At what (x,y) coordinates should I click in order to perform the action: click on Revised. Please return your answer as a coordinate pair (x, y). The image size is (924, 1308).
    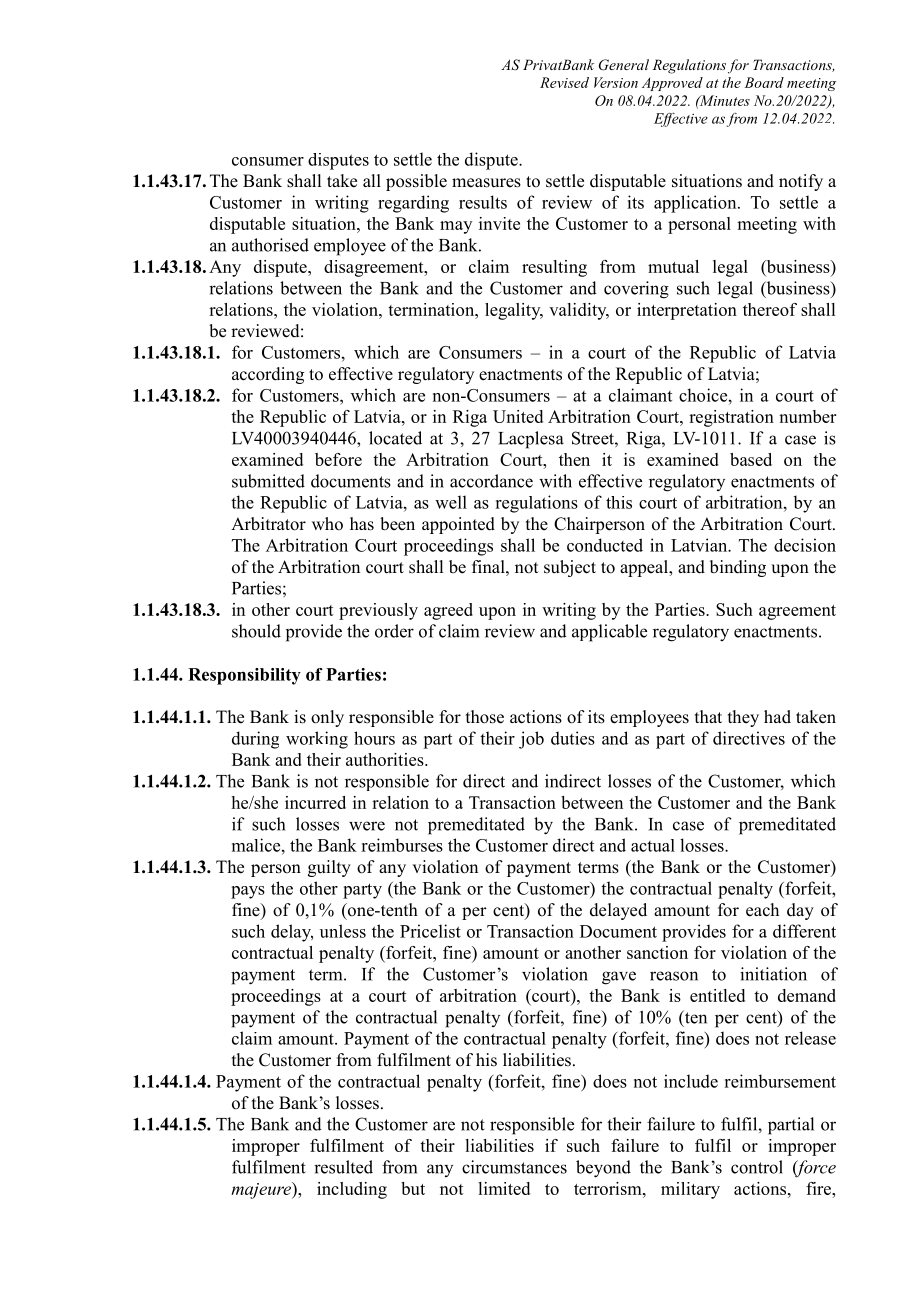
    Looking at the image, I should click on (564, 82).
